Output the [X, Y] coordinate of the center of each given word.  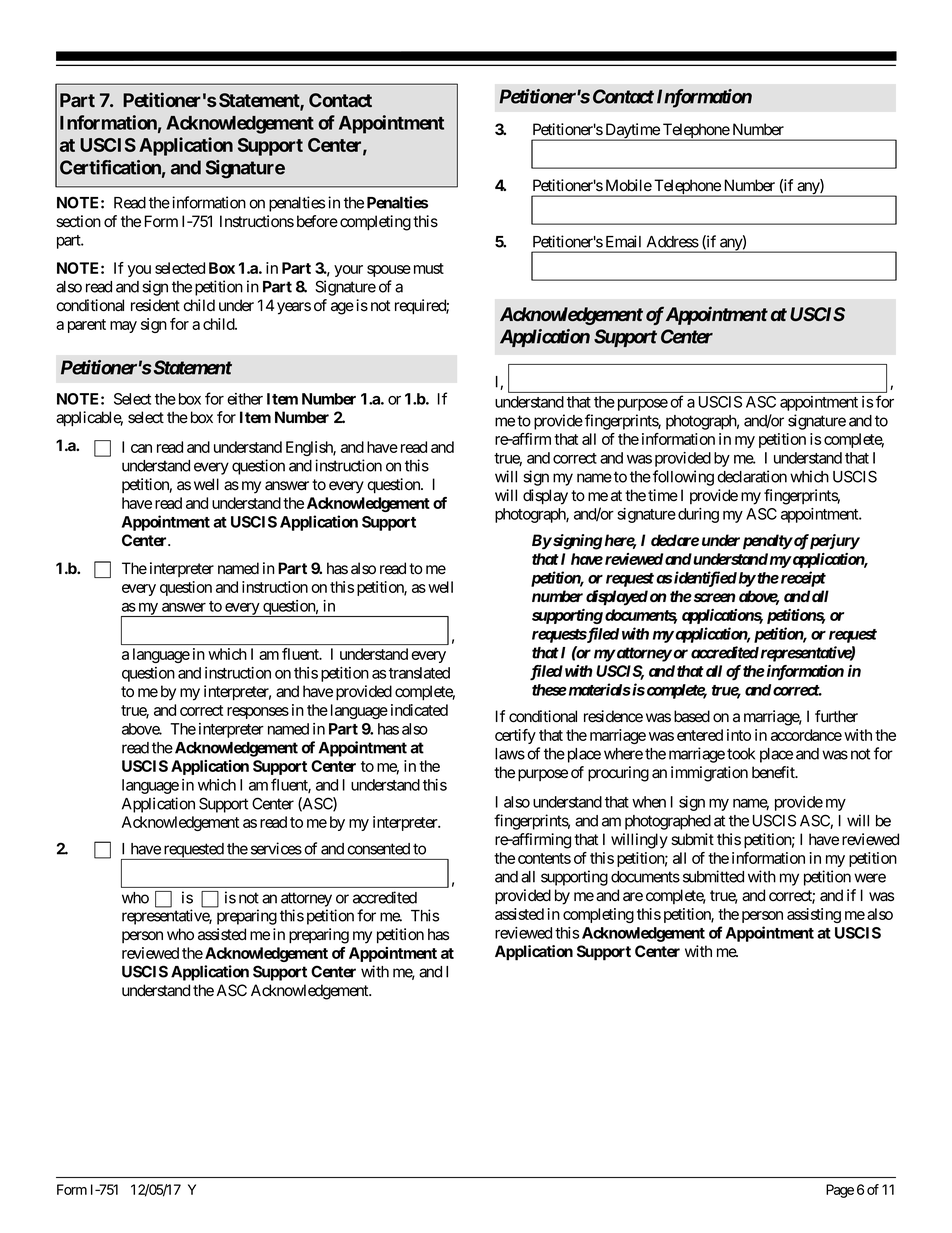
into [739, 735]
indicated [419, 710]
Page [840, 1191]
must [429, 268]
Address [673, 242]
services [276, 848]
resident [155, 305]
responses [258, 713]
